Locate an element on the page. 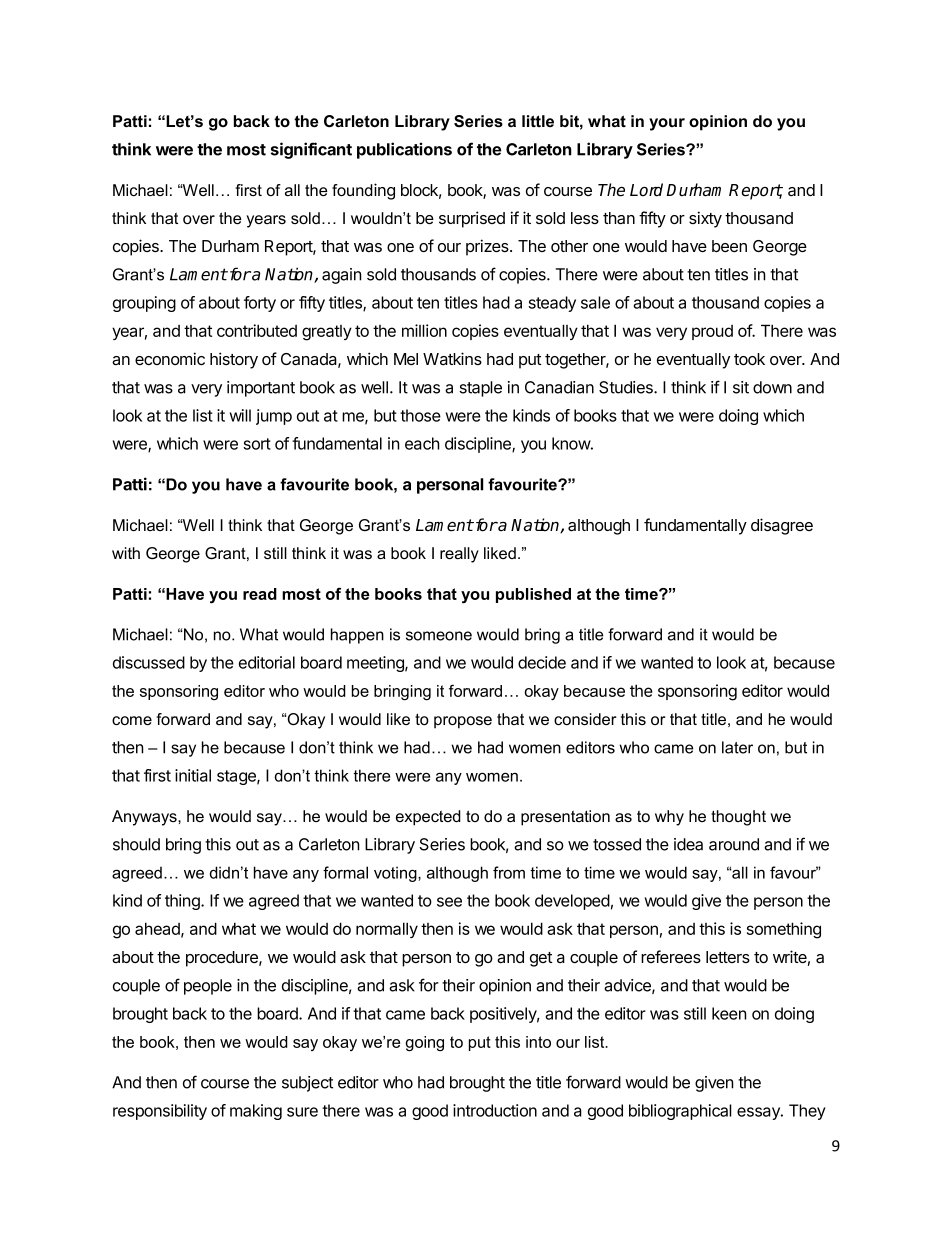  your is located at coordinates (667, 124).
